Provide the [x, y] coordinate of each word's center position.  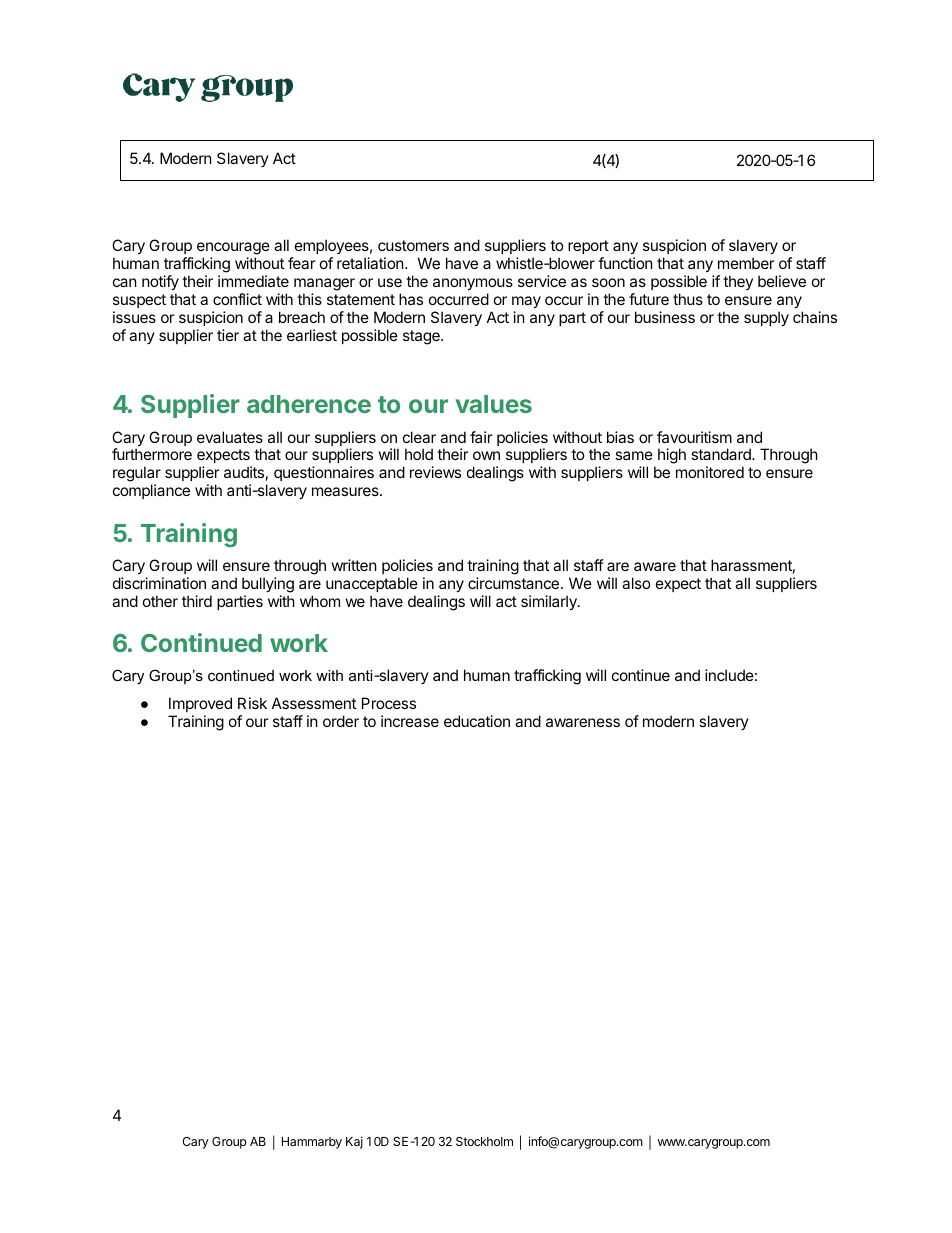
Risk [252, 703]
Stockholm [484, 1141]
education [477, 721]
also [636, 583]
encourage [233, 250]
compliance [151, 491]
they [738, 282]
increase [410, 721]
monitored [710, 472]
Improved [200, 704]
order [341, 721]
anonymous [473, 284]
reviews [435, 472]
